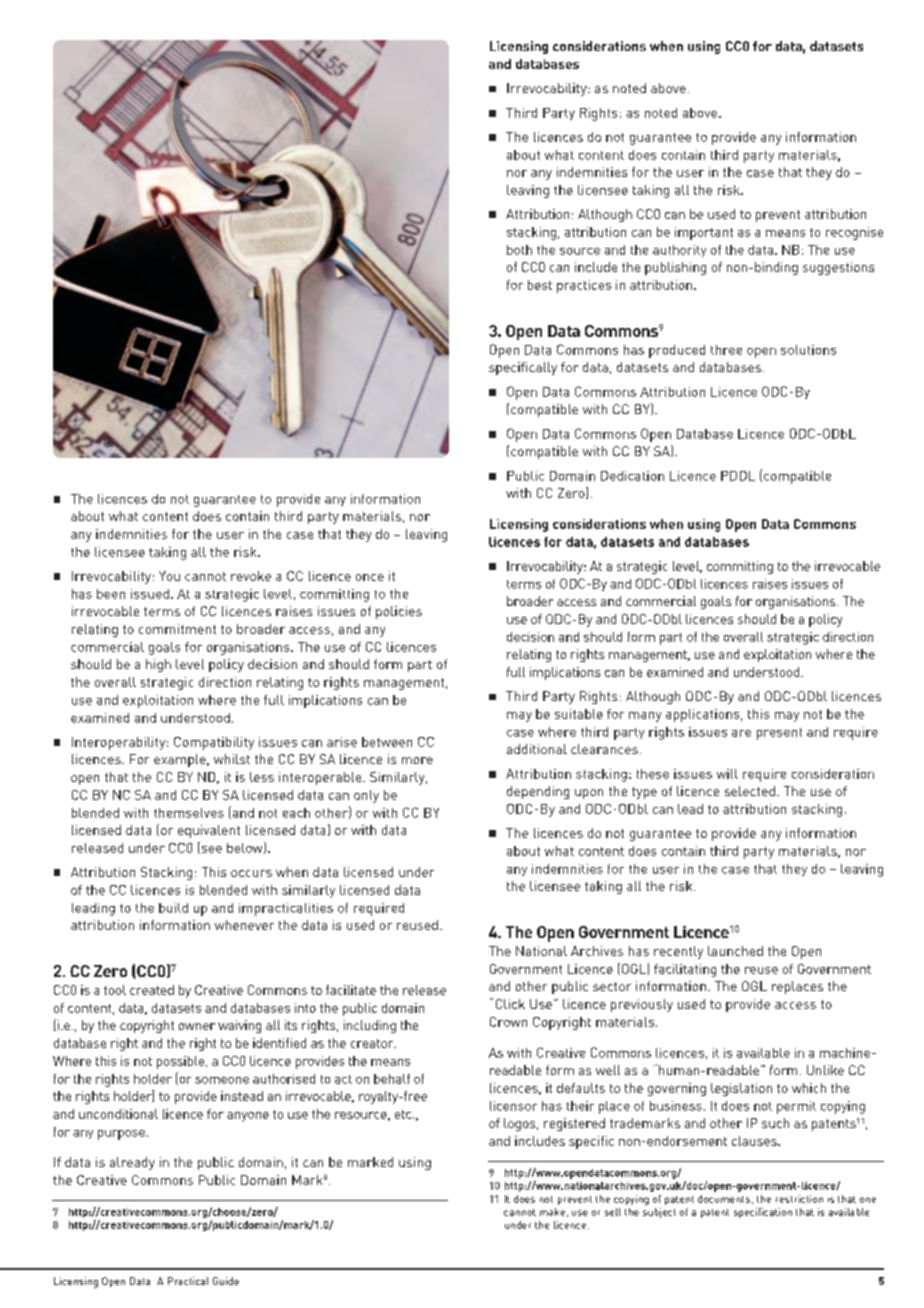 The height and width of the document is (1308, 924). What do you see at coordinates (169, 576) in the document?
I see `You` at bounding box center [169, 576].
